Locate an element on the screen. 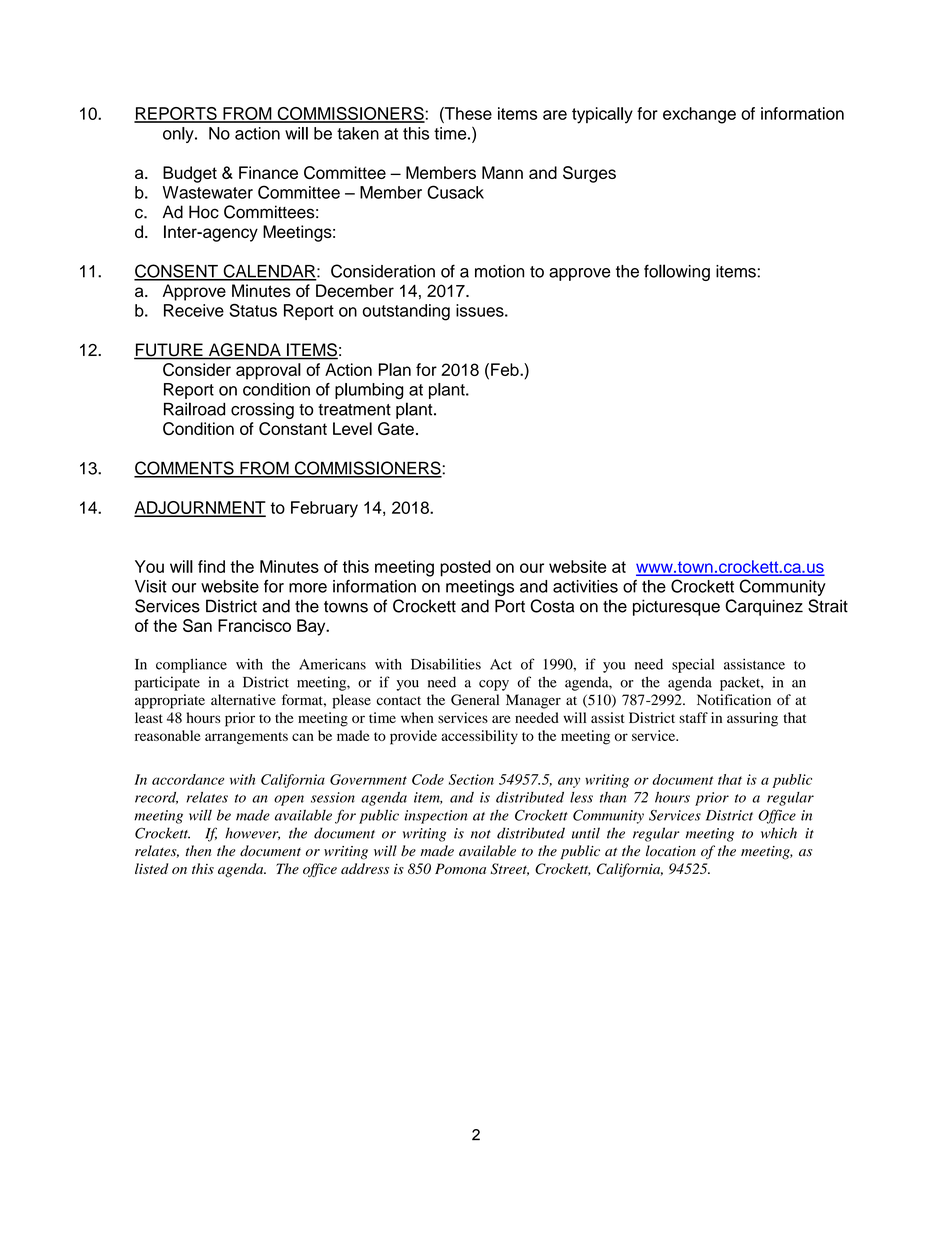  exchange is located at coordinates (699, 115).
